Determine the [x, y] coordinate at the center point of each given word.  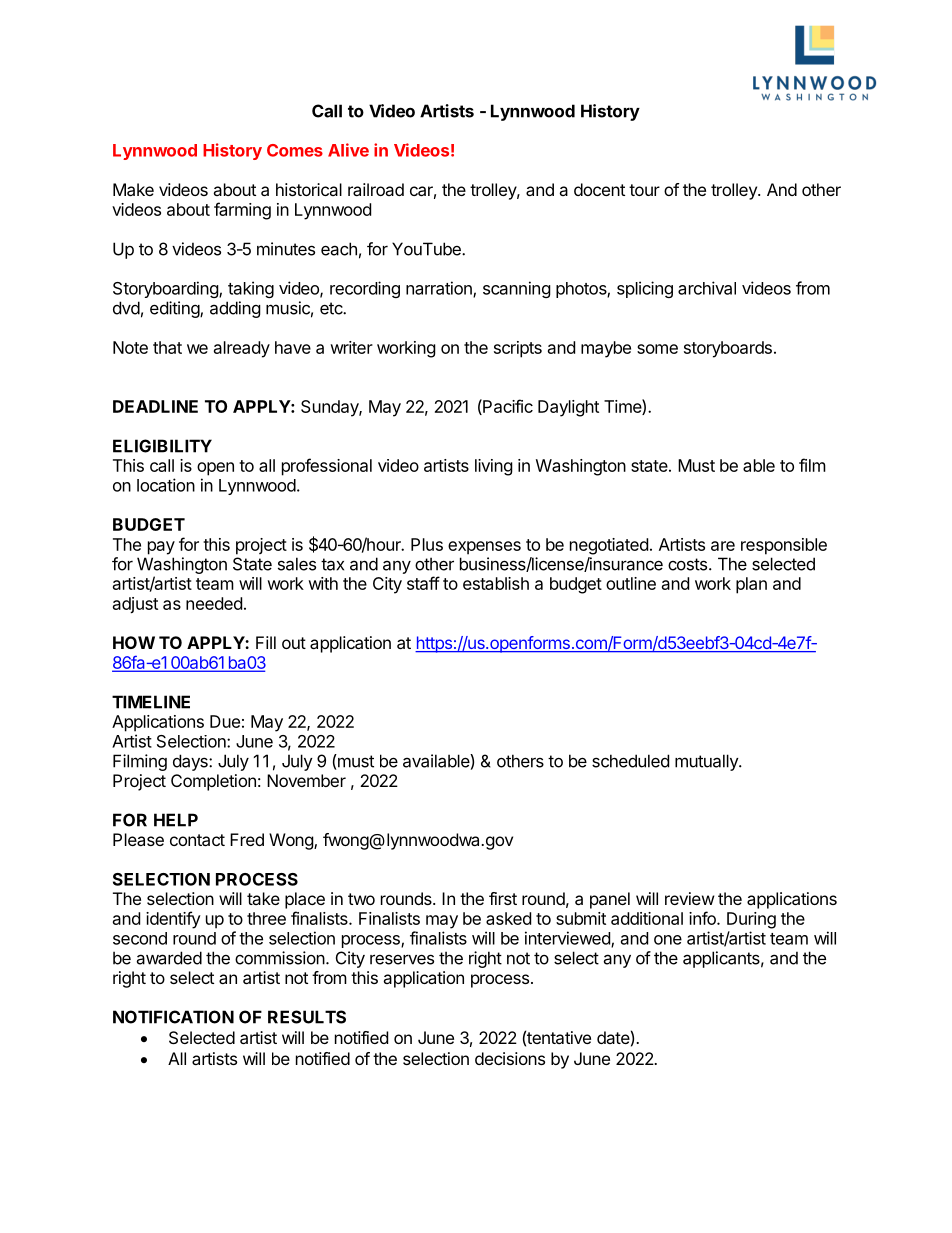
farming [242, 211]
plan [751, 585]
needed [214, 603]
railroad [376, 189]
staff [423, 583]
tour [644, 190]
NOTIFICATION [173, 1017]
